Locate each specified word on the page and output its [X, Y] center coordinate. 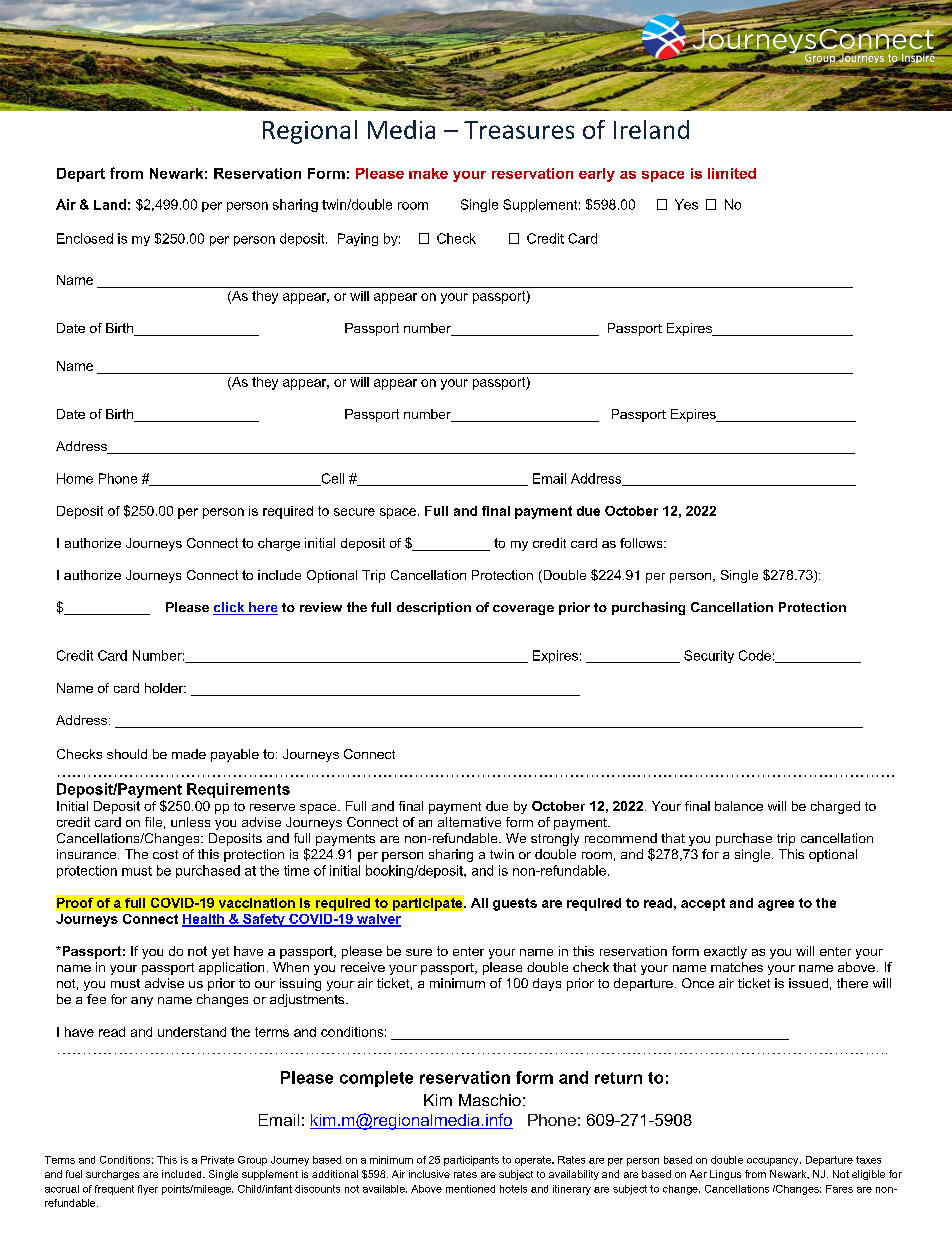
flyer [148, 1190]
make [428, 173]
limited [732, 173]
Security [709, 656]
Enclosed [85, 238]
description [434, 608]
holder [165, 688]
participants [471, 1161]
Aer [698, 1174]
